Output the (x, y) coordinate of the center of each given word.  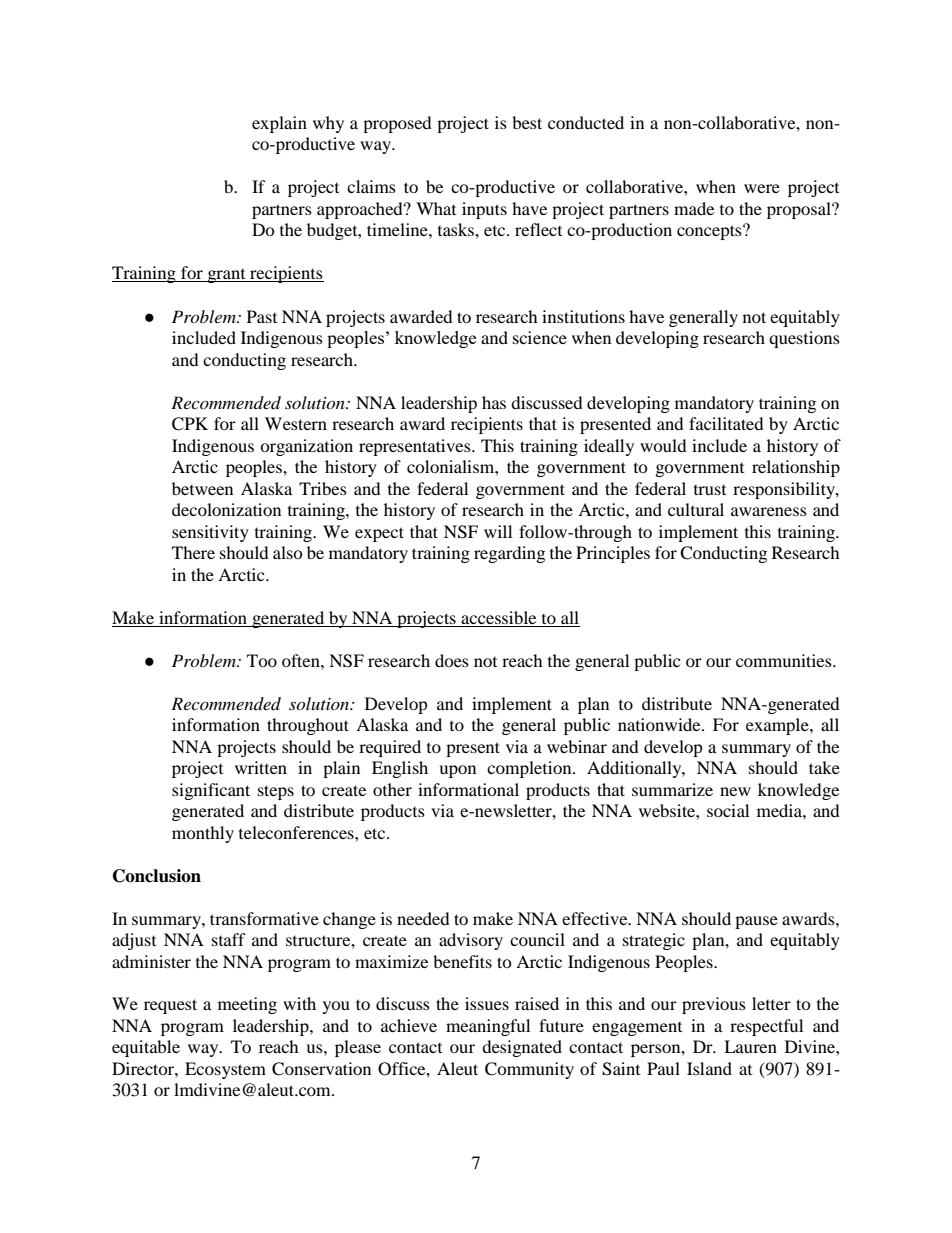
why (328, 124)
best (527, 122)
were (762, 188)
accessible (498, 617)
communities (785, 660)
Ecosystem (225, 1070)
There (193, 552)
